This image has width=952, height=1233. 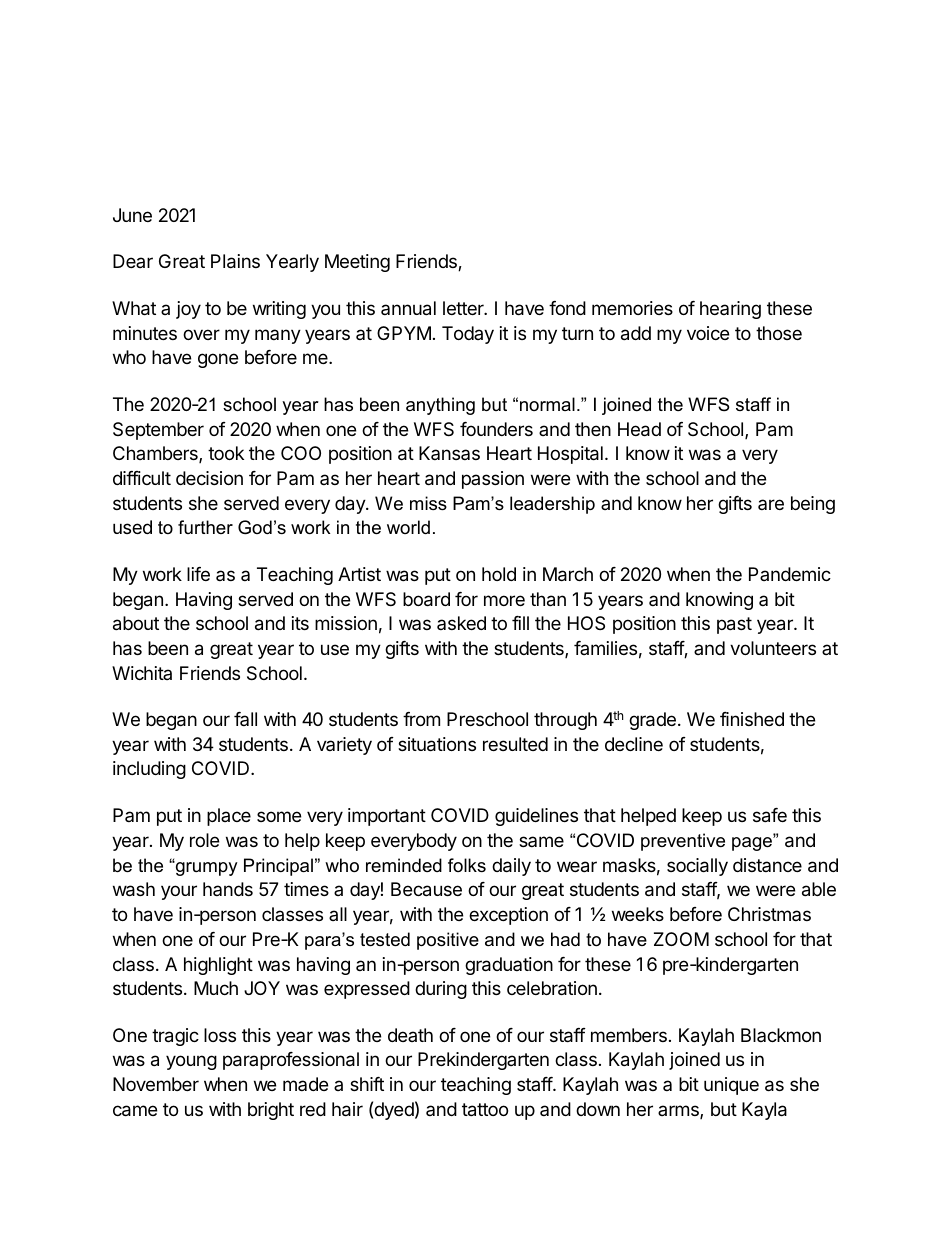 What do you see at coordinates (191, 1062) in the image?
I see `young` at bounding box center [191, 1062].
